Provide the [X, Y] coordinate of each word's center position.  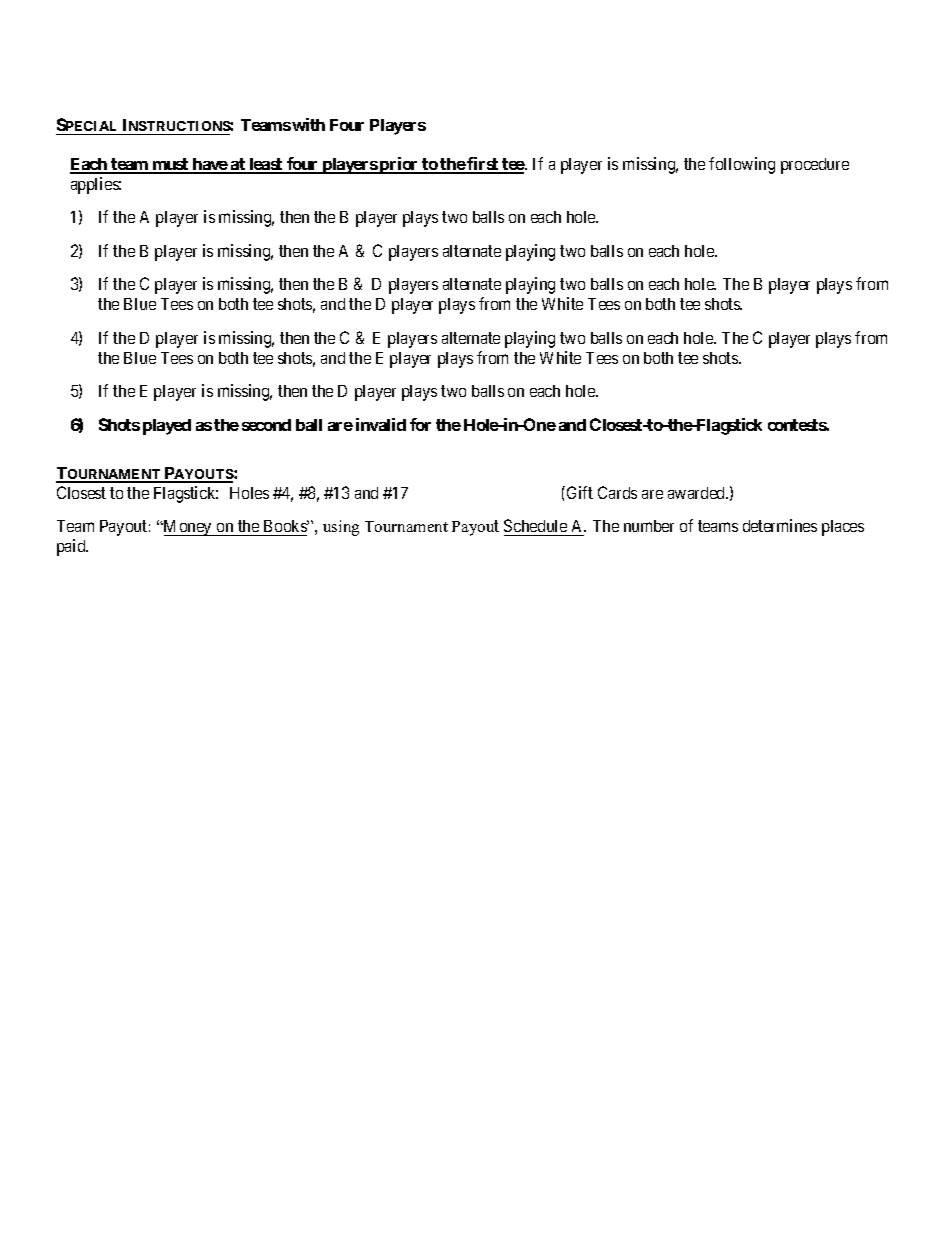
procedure [815, 166]
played [167, 427]
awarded [698, 493]
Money [188, 528]
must [170, 165]
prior [399, 165]
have [209, 165]
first [483, 165]
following [742, 165]
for [420, 424]
